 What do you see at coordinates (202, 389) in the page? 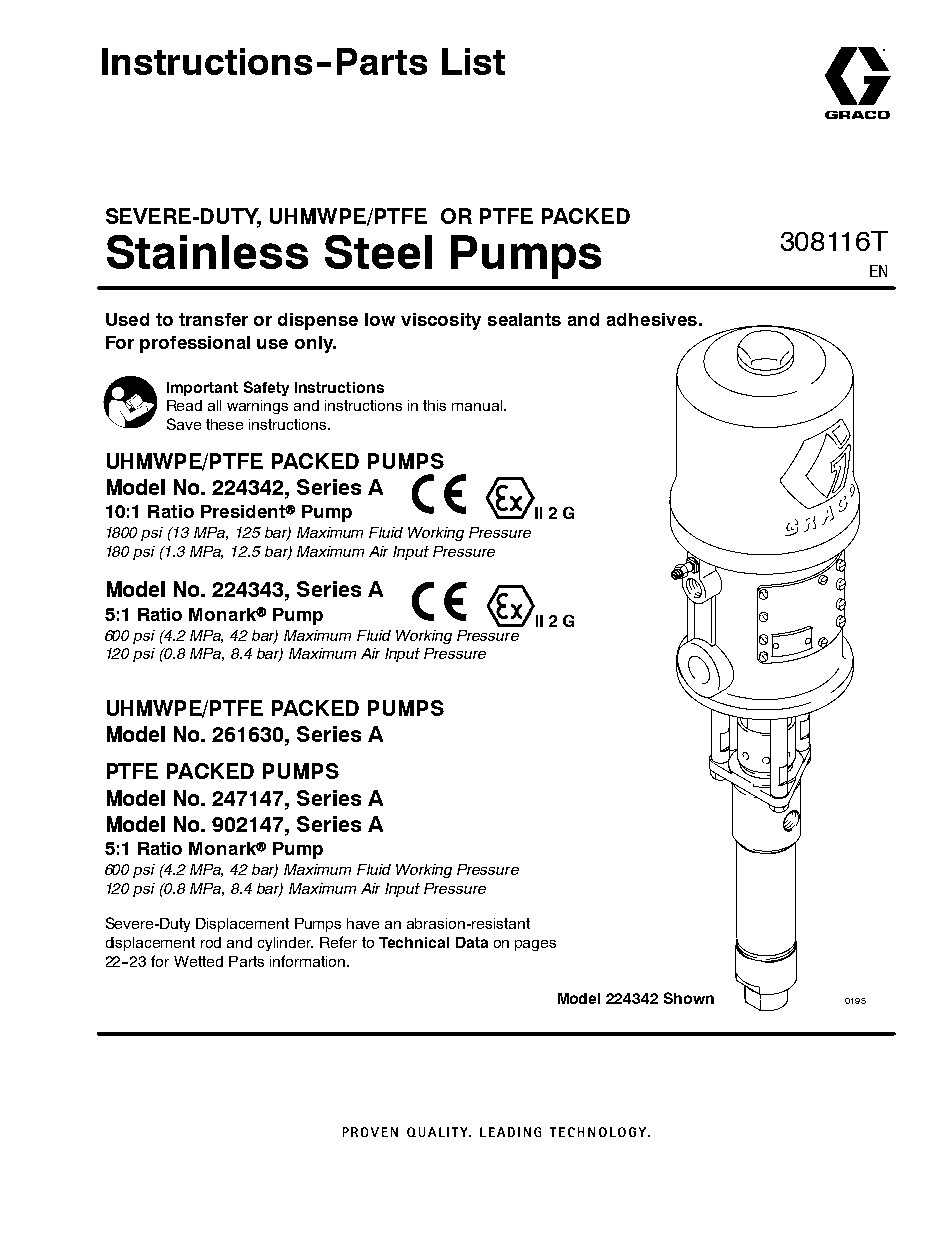
I see `Important` at bounding box center [202, 389].
